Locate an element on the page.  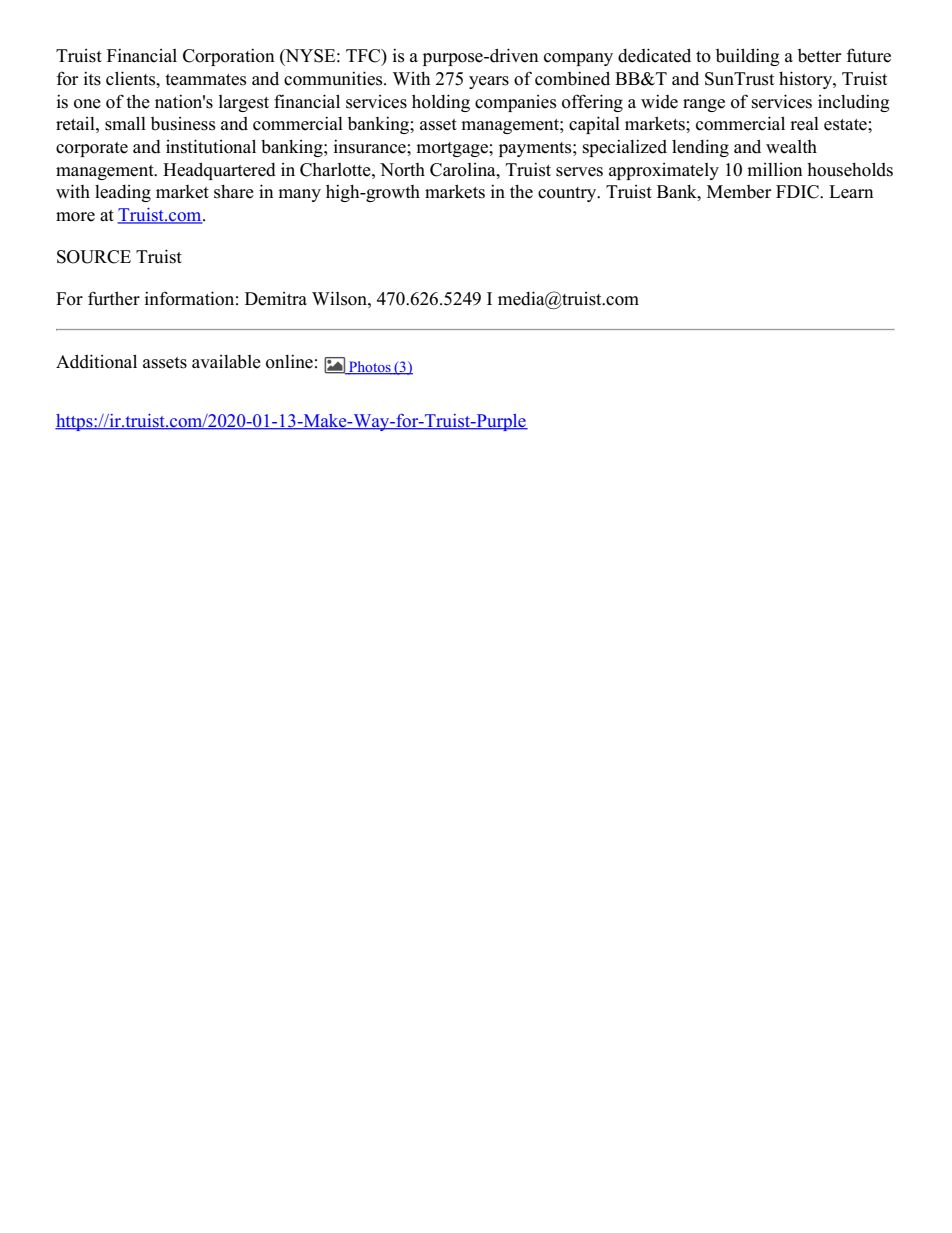
Headquartered is located at coordinates (219, 171).
